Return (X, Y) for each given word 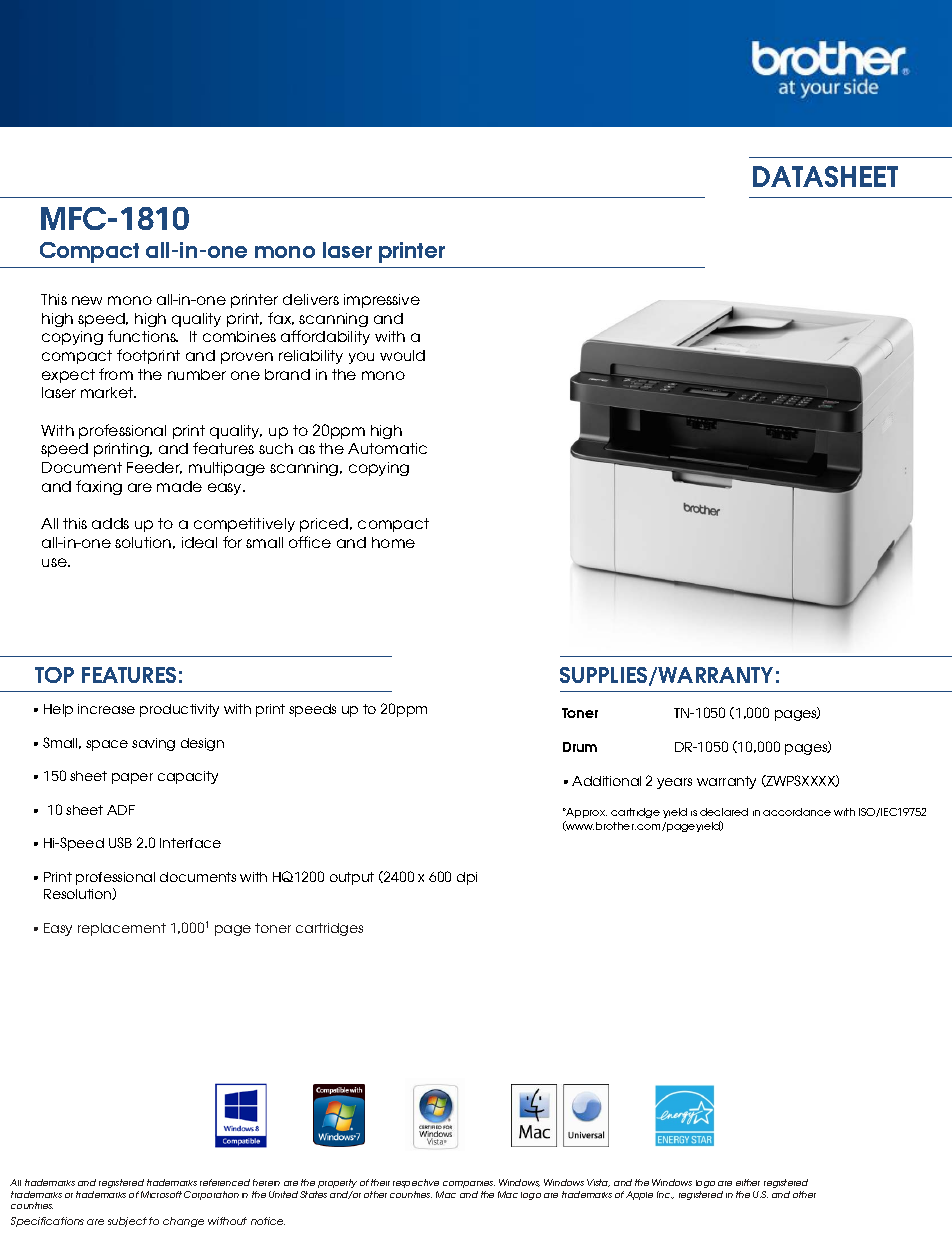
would (402, 355)
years (674, 783)
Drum (580, 747)
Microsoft (161, 1194)
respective (416, 1183)
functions (143, 336)
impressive (382, 301)
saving (153, 744)
